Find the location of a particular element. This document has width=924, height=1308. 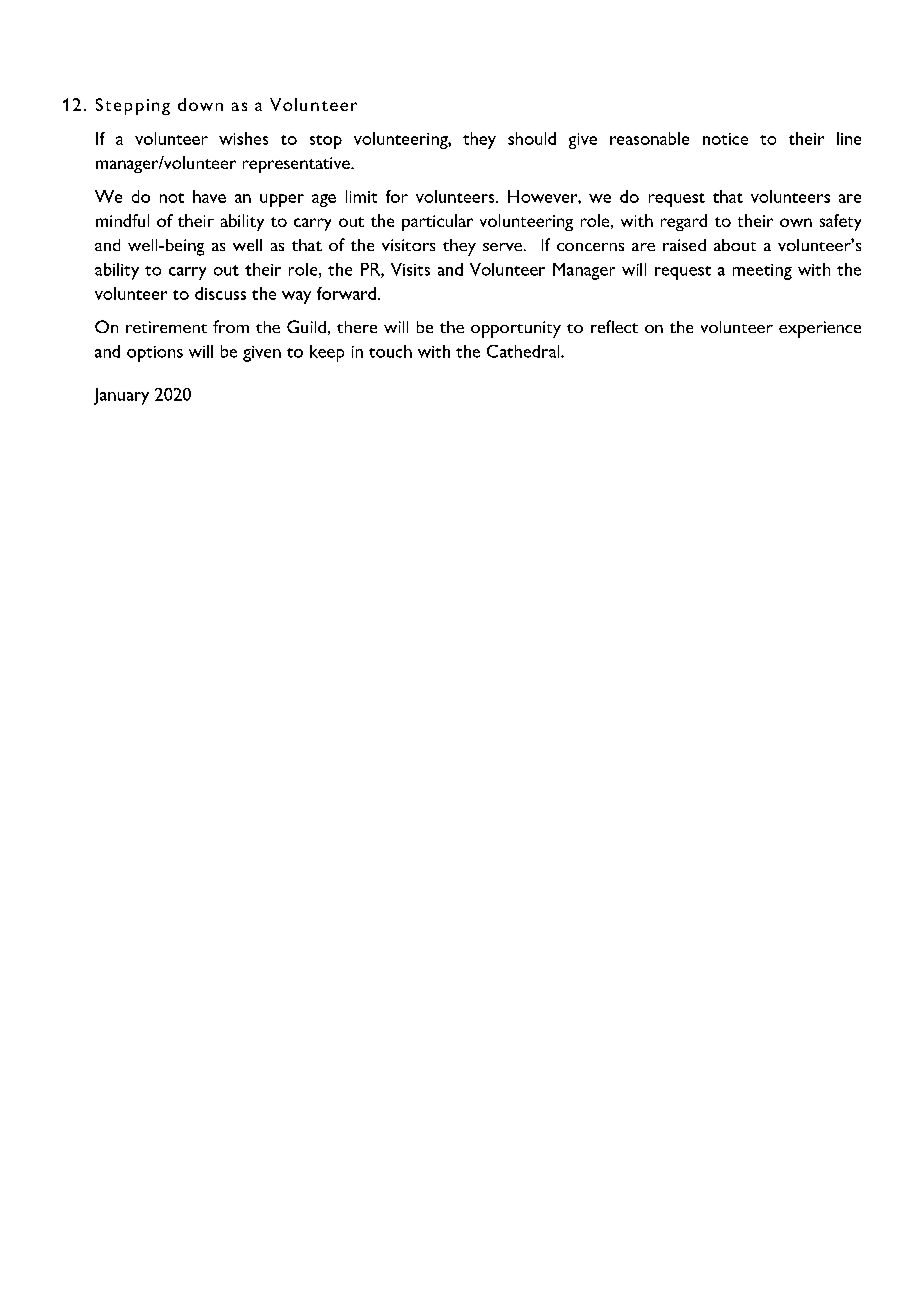

down is located at coordinates (200, 104).
